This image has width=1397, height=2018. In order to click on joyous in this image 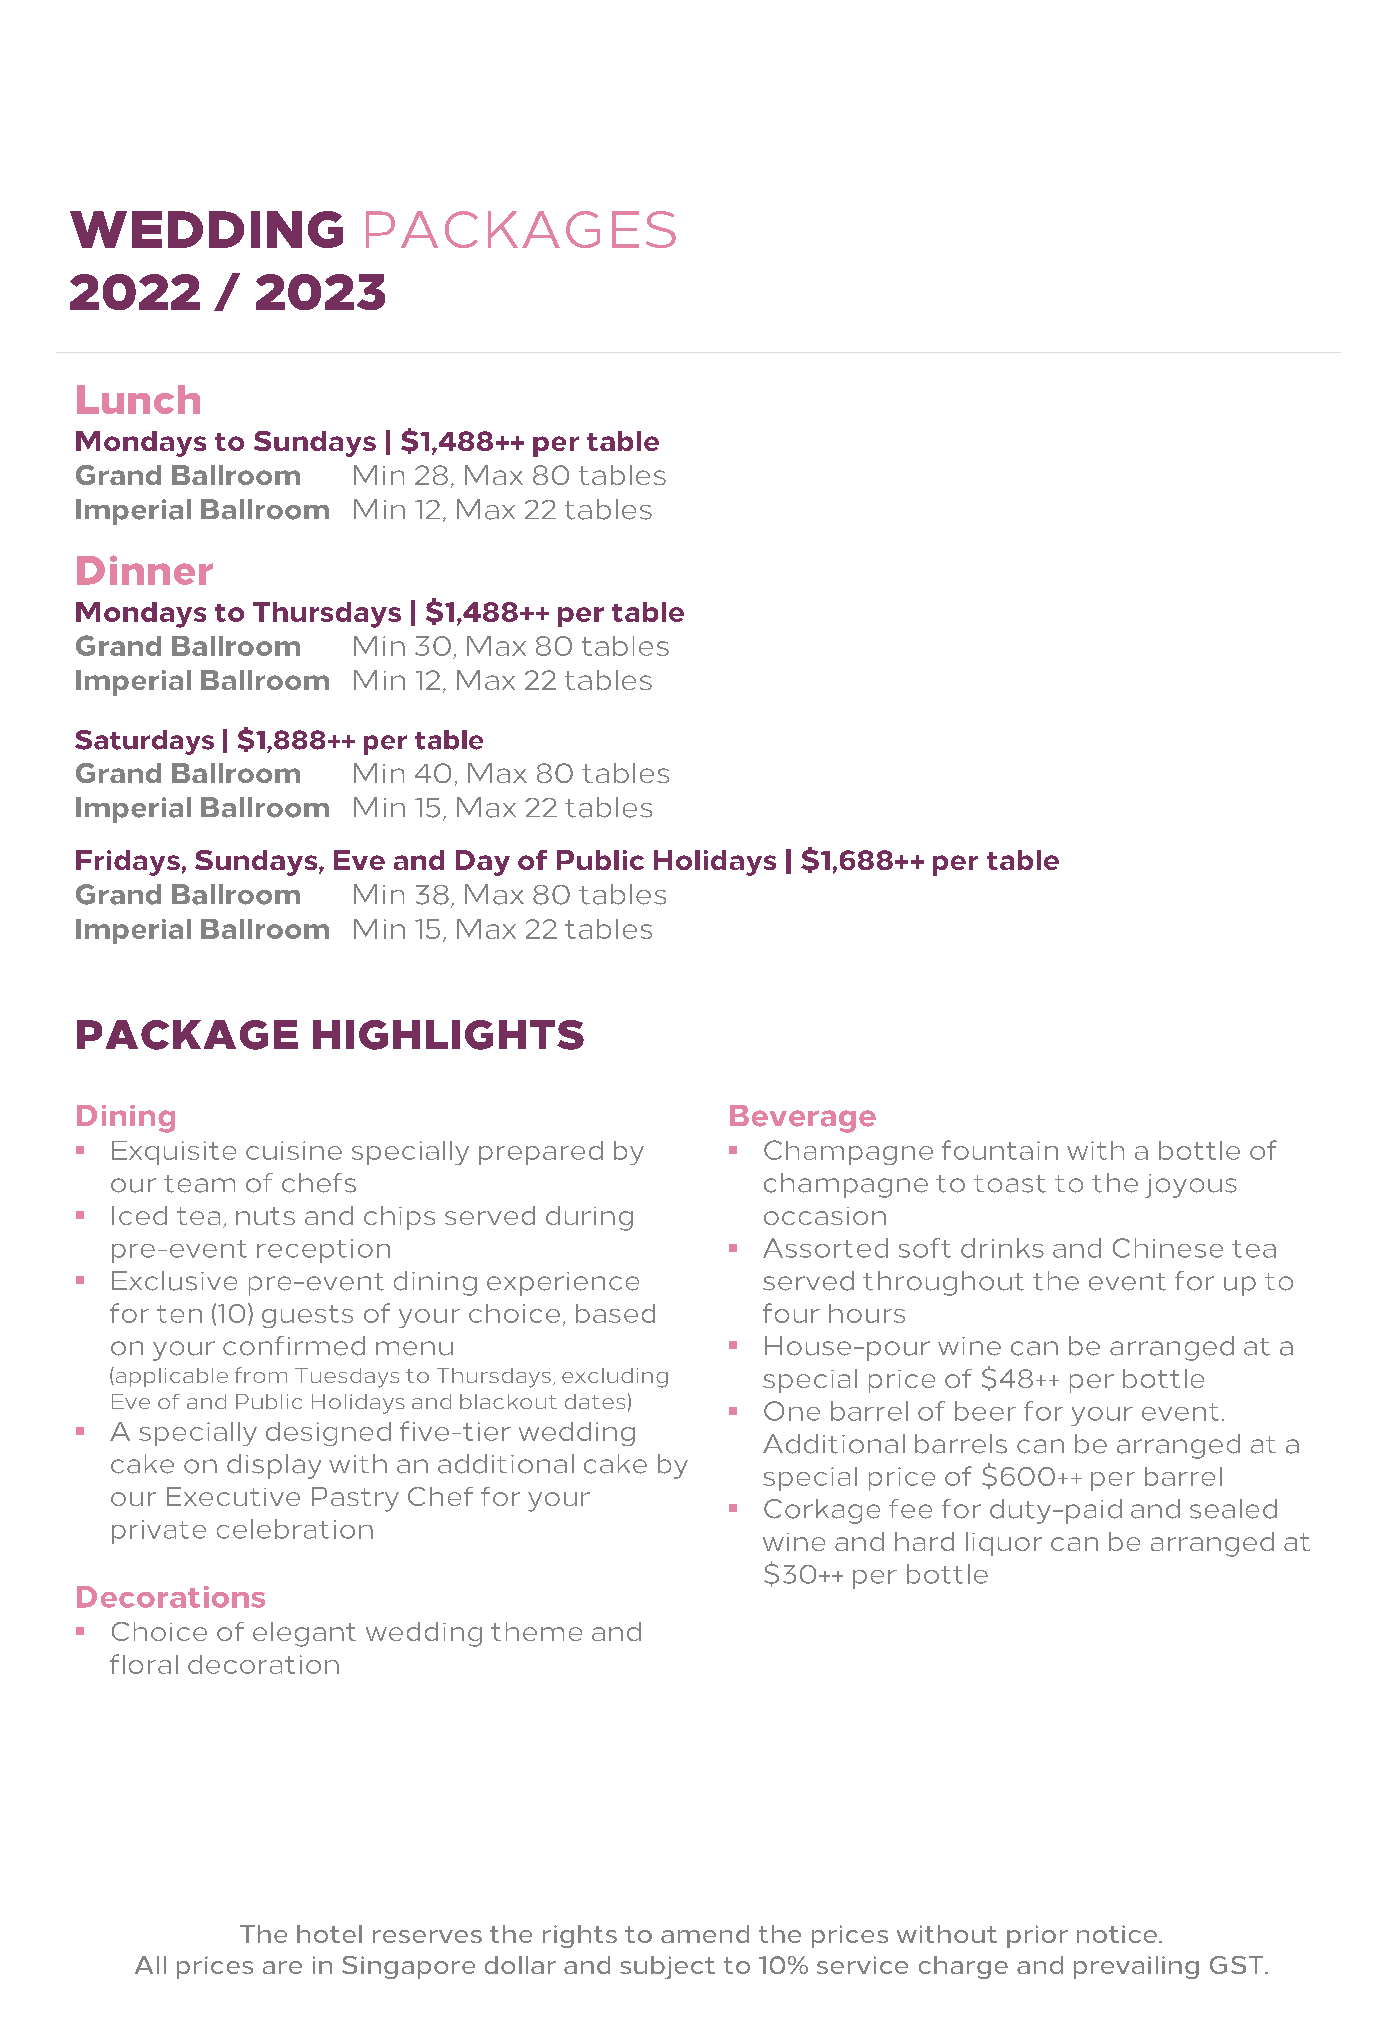, I will do `click(1191, 1186)`.
